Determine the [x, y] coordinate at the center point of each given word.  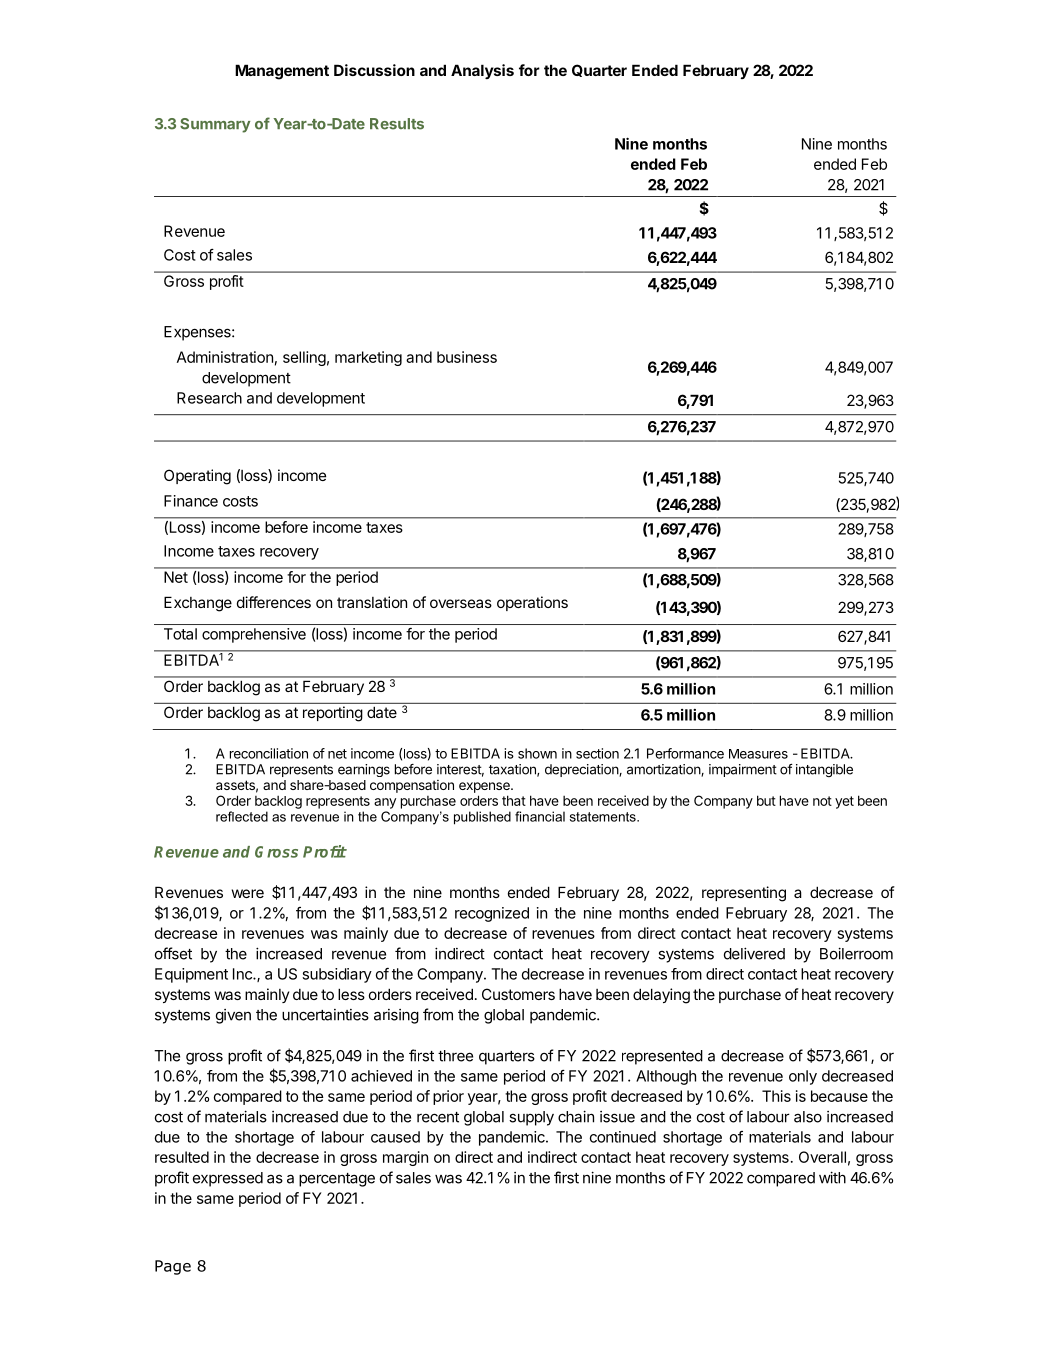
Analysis [482, 71]
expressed [228, 1179]
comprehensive [254, 635]
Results [397, 124]
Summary [215, 125]
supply [531, 1118]
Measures [758, 754]
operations [532, 603]
